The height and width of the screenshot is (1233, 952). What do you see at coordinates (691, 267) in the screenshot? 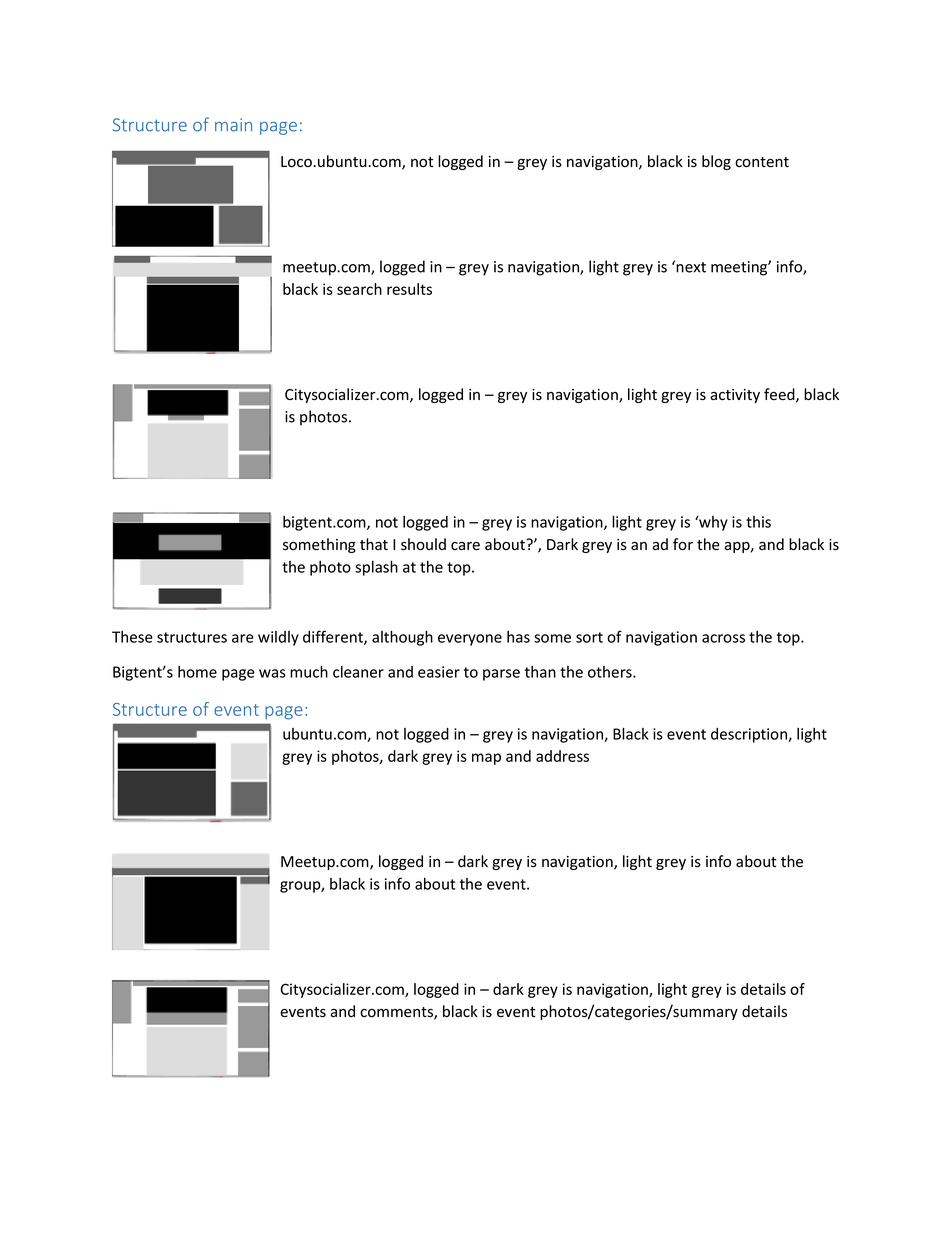
I see `next` at bounding box center [691, 267].
